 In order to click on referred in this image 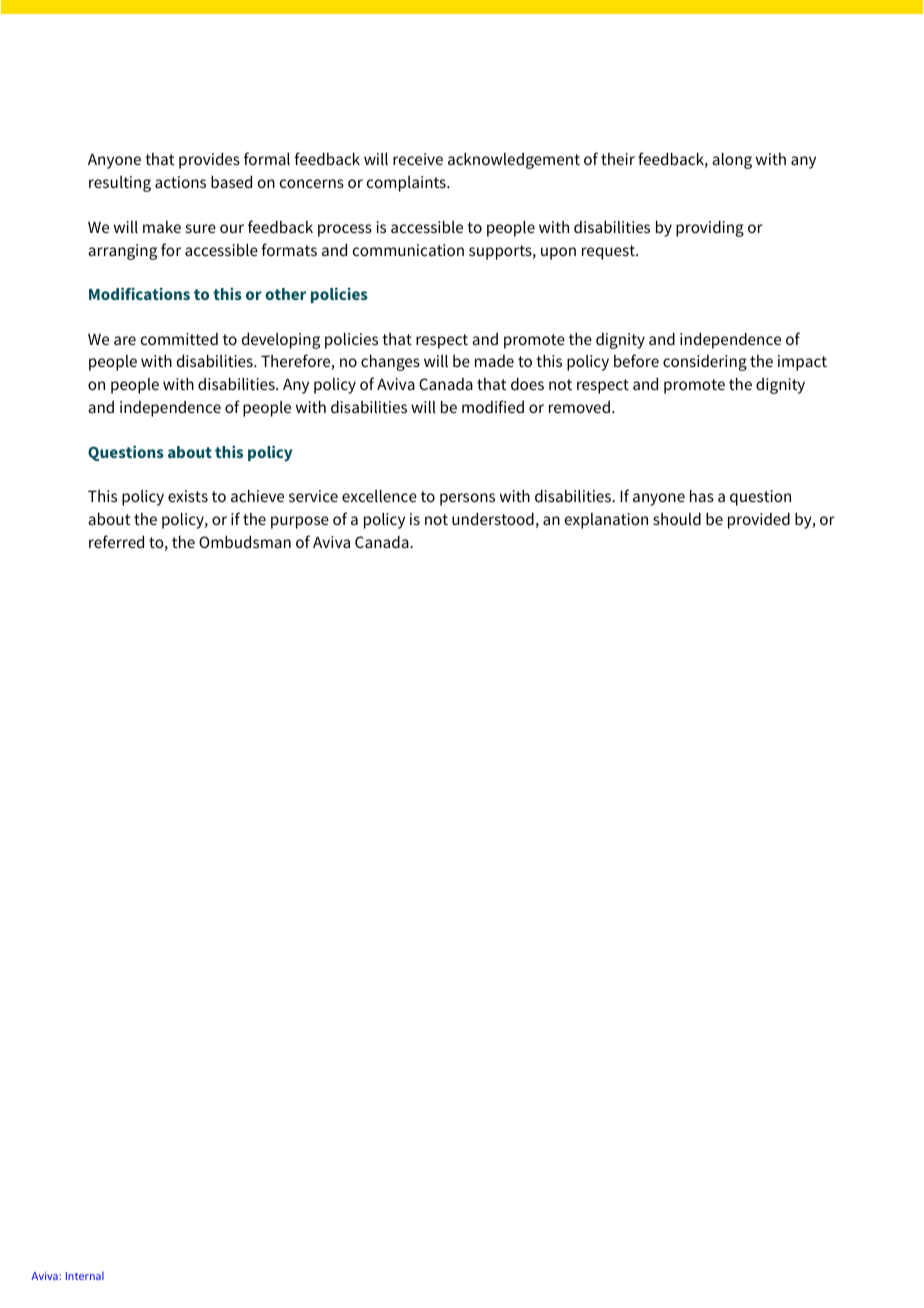, I will do `click(116, 541)`.
